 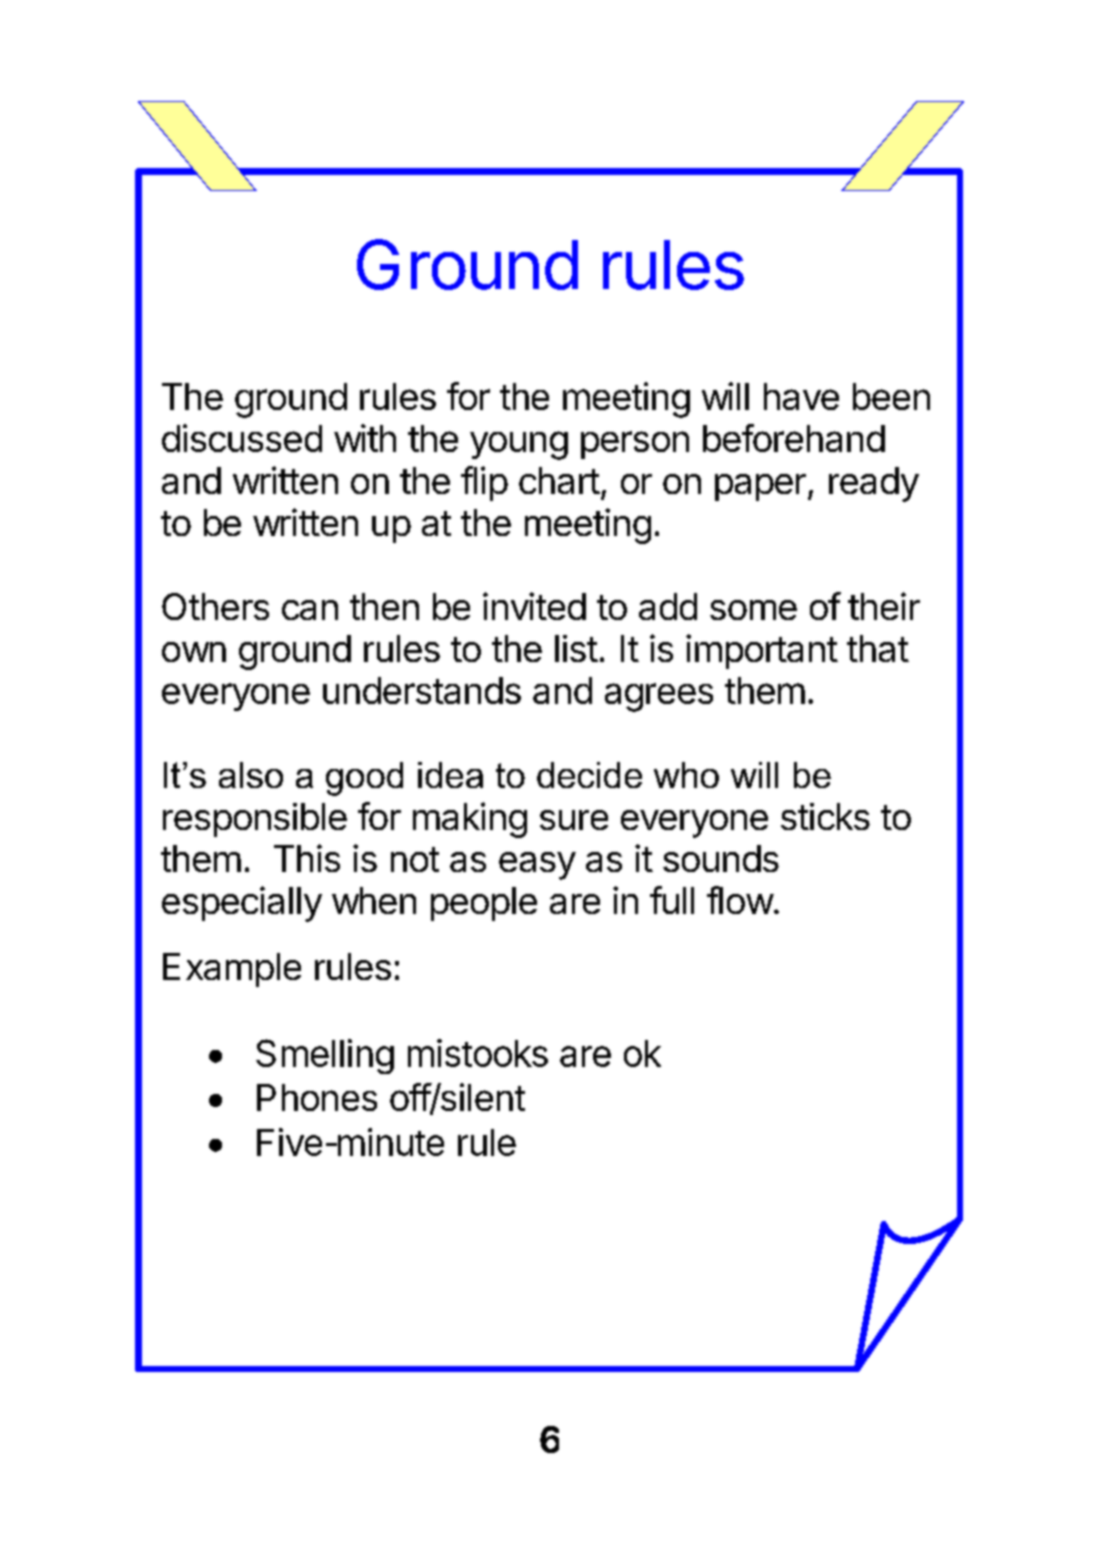 What do you see at coordinates (537, 866) in the image?
I see `easy` at bounding box center [537, 866].
